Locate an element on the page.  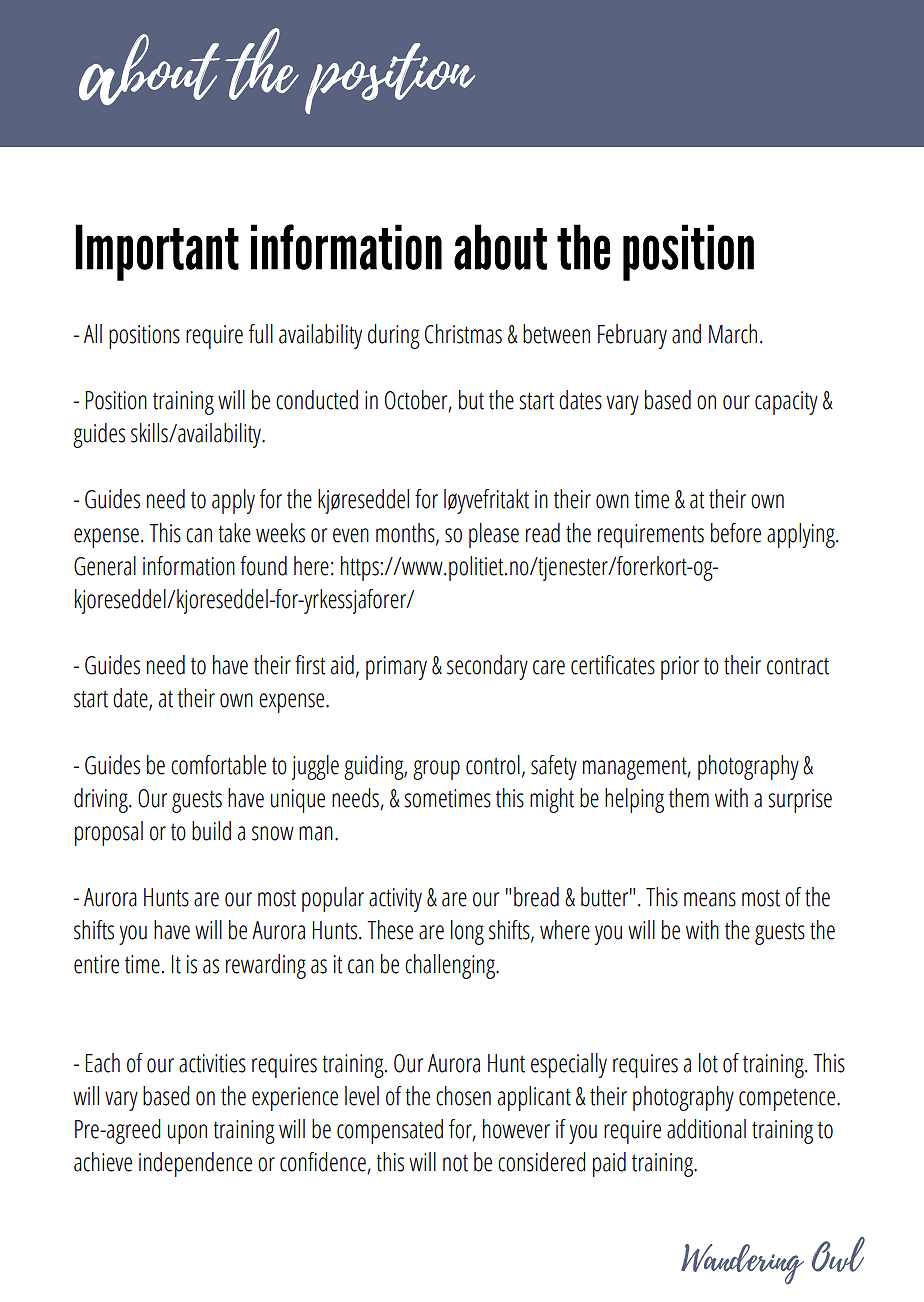
March is located at coordinates (733, 334).
